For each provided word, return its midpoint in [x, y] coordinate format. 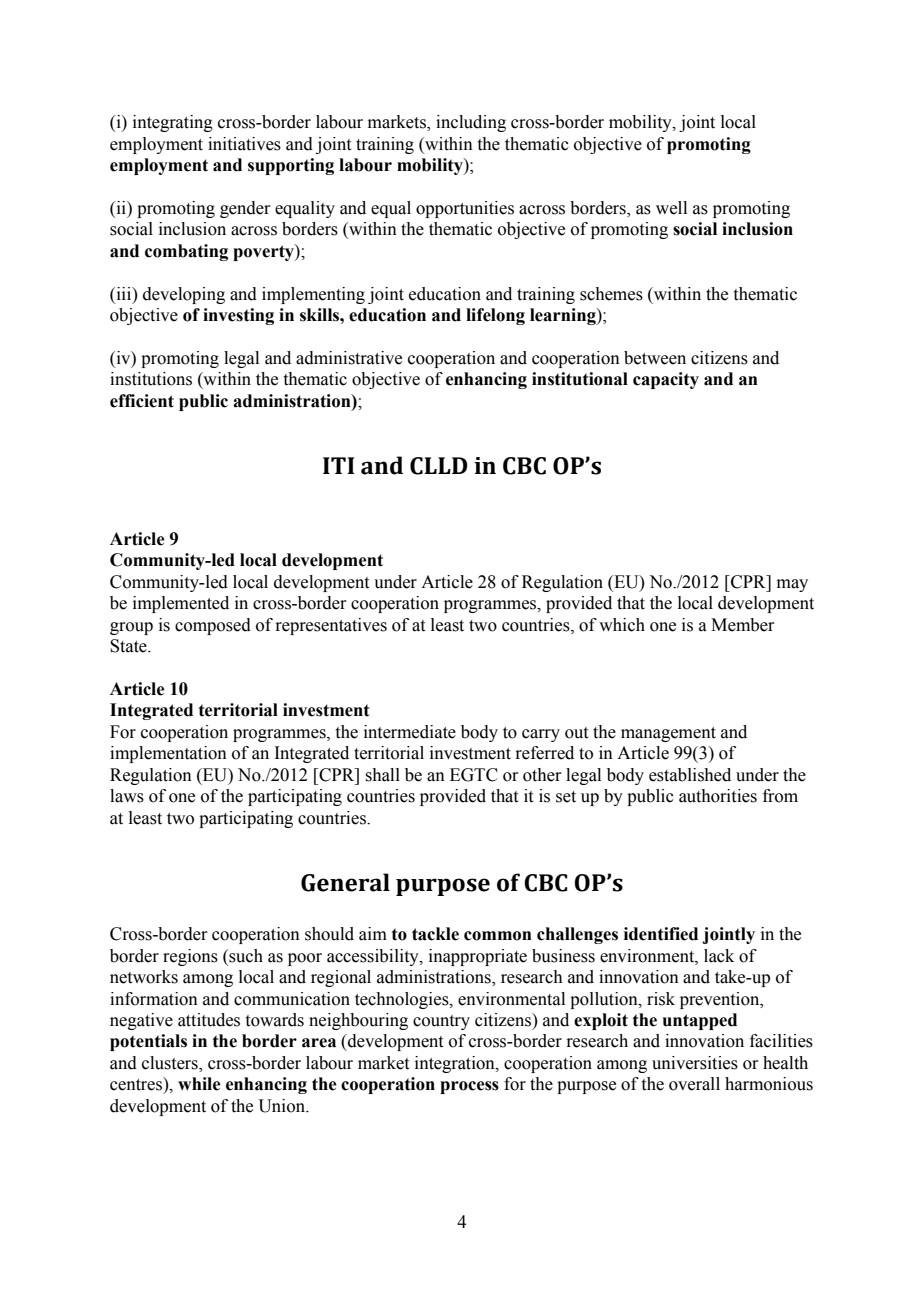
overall [694, 1084]
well [671, 208]
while [199, 1084]
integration [456, 1064]
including [471, 123]
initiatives [244, 144]
